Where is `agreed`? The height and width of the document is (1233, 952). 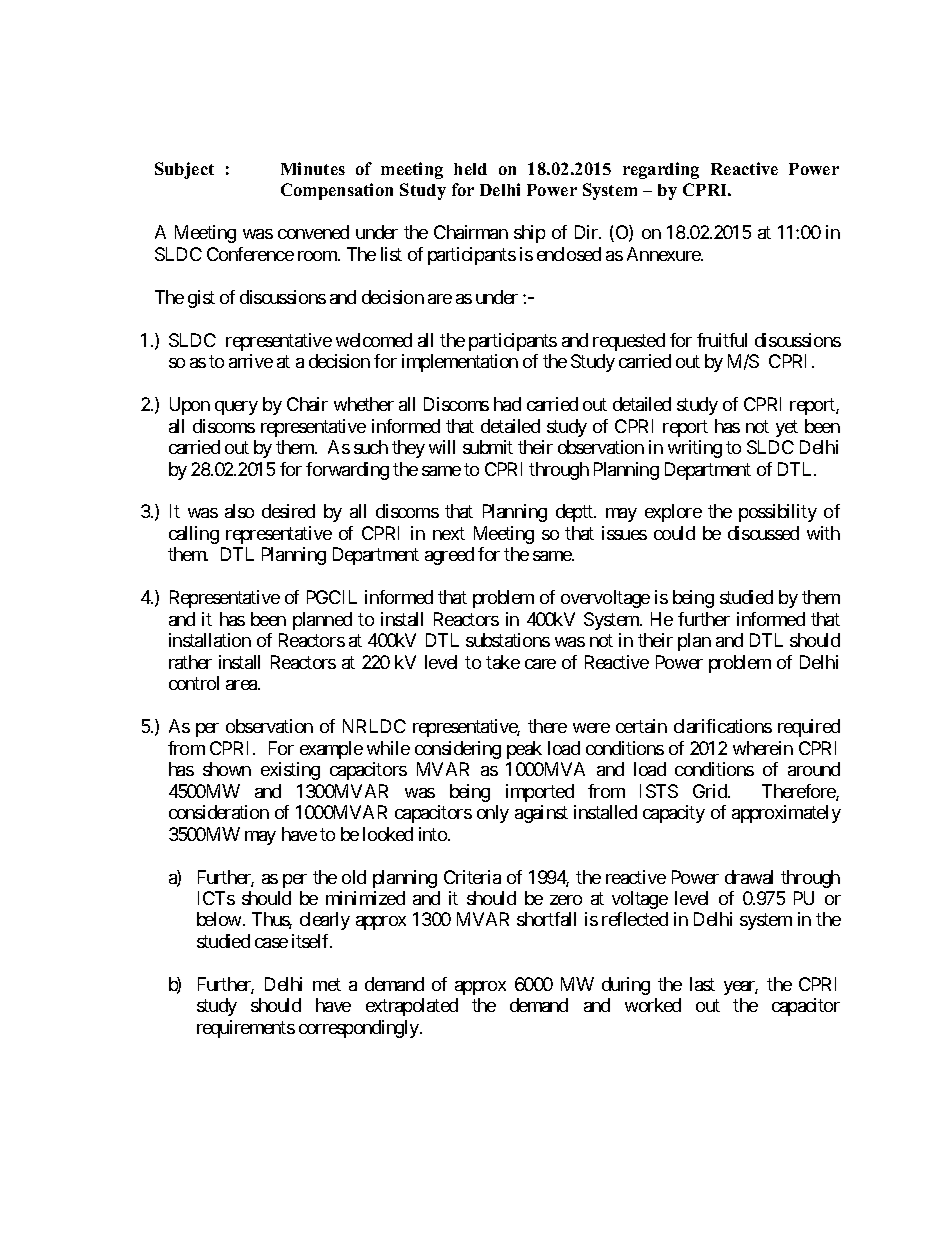
agreed is located at coordinates (449, 556).
